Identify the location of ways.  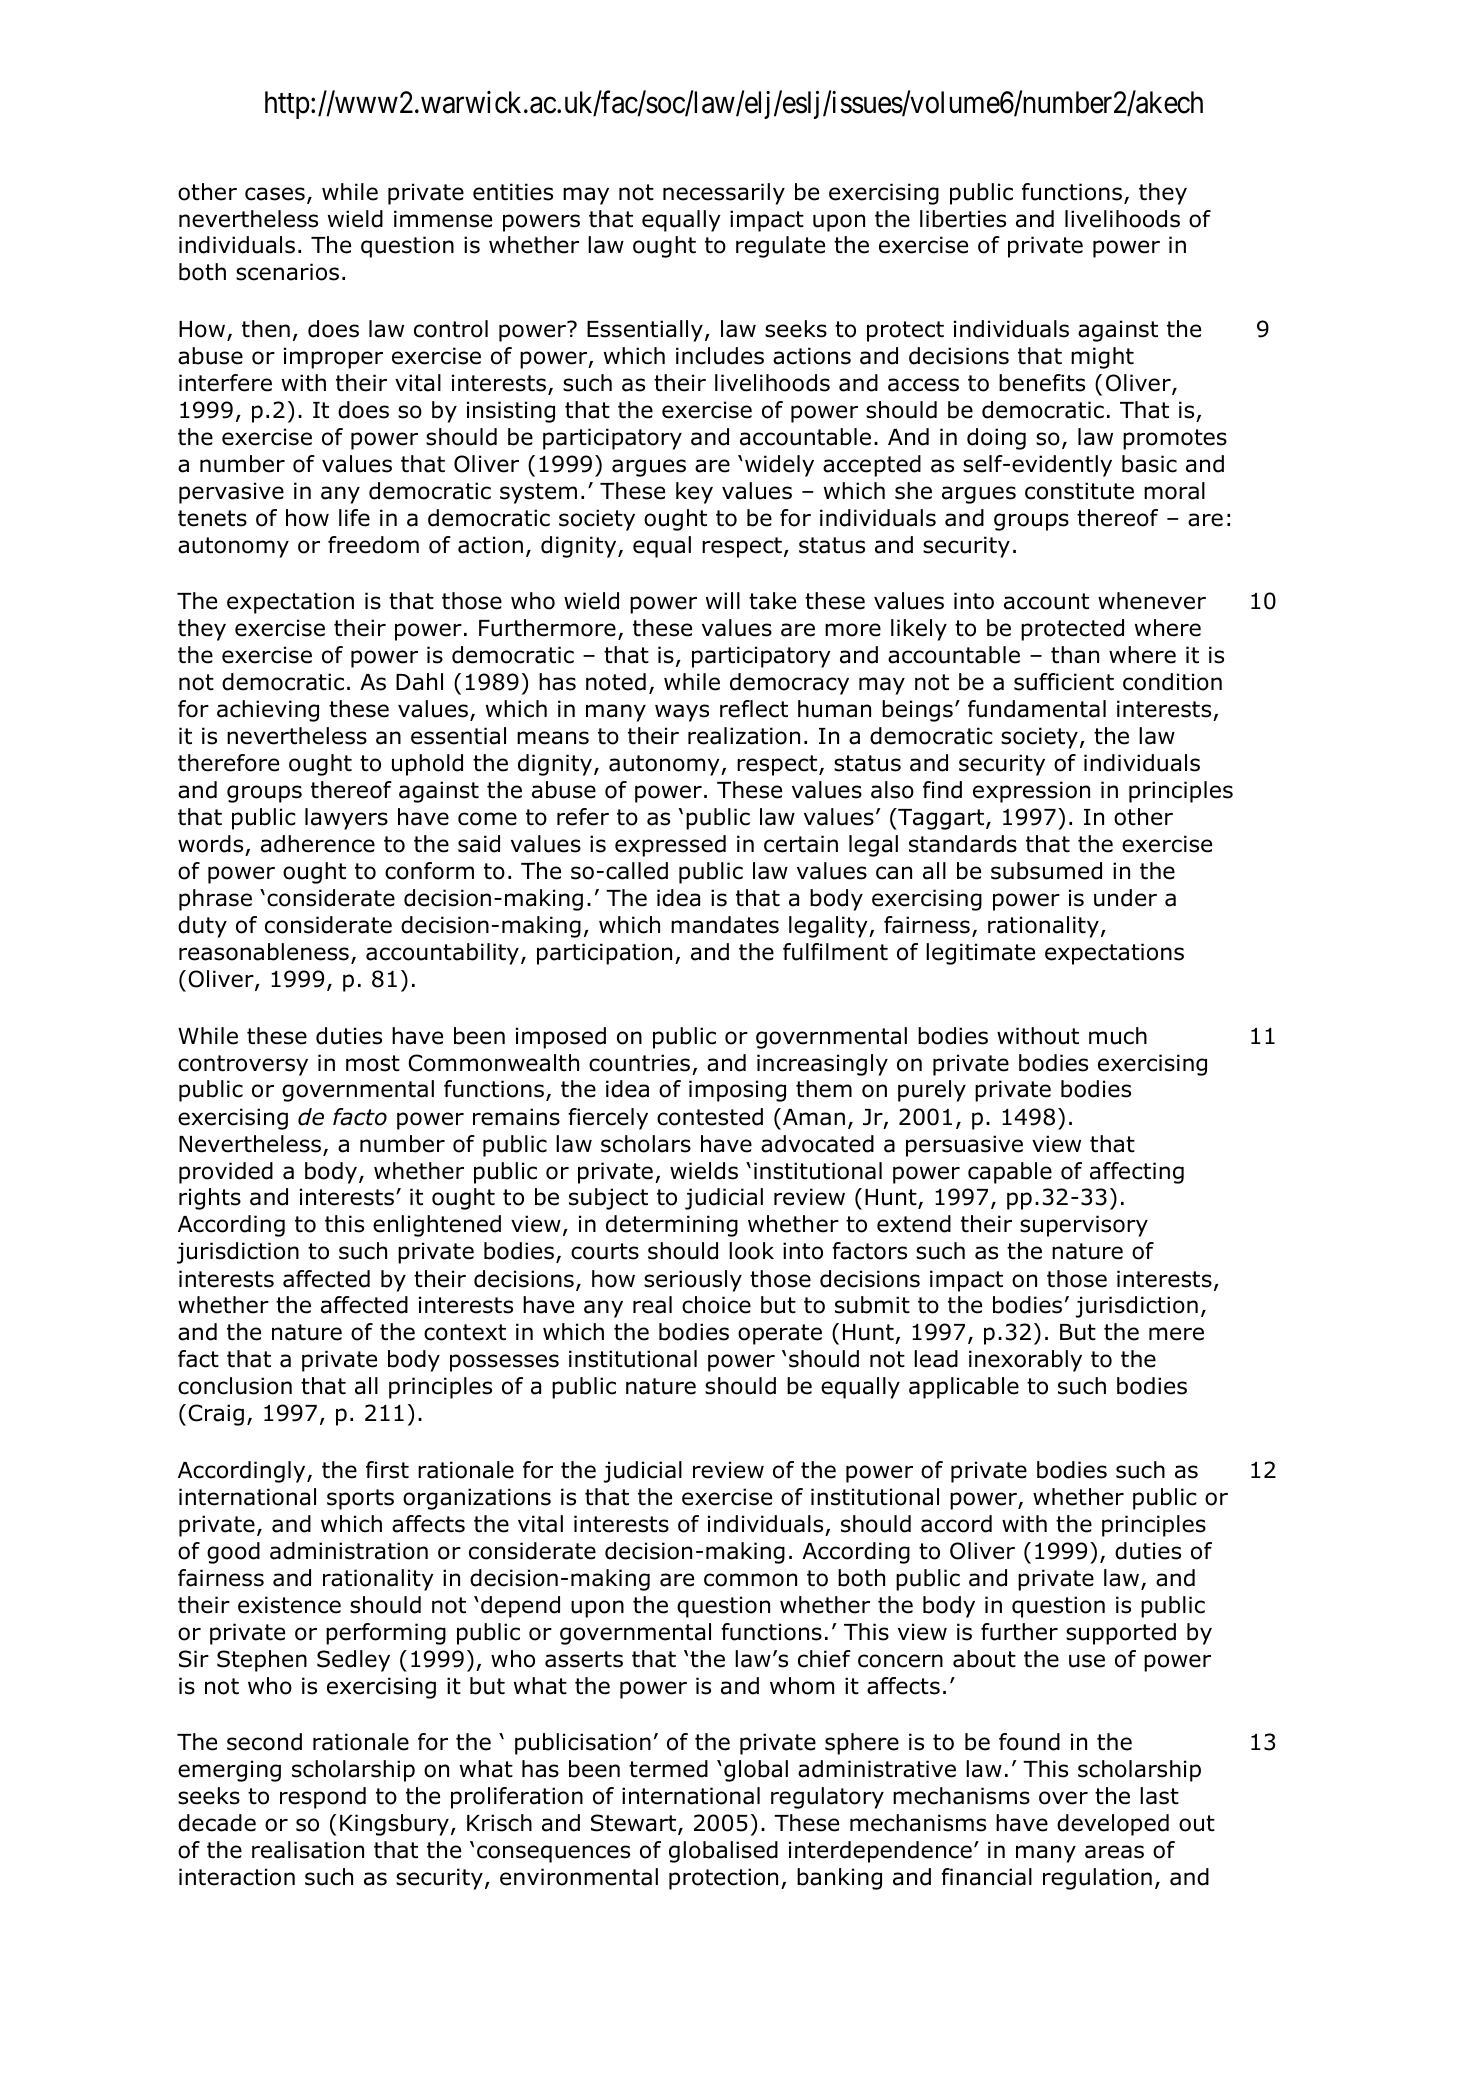
(682, 713).
